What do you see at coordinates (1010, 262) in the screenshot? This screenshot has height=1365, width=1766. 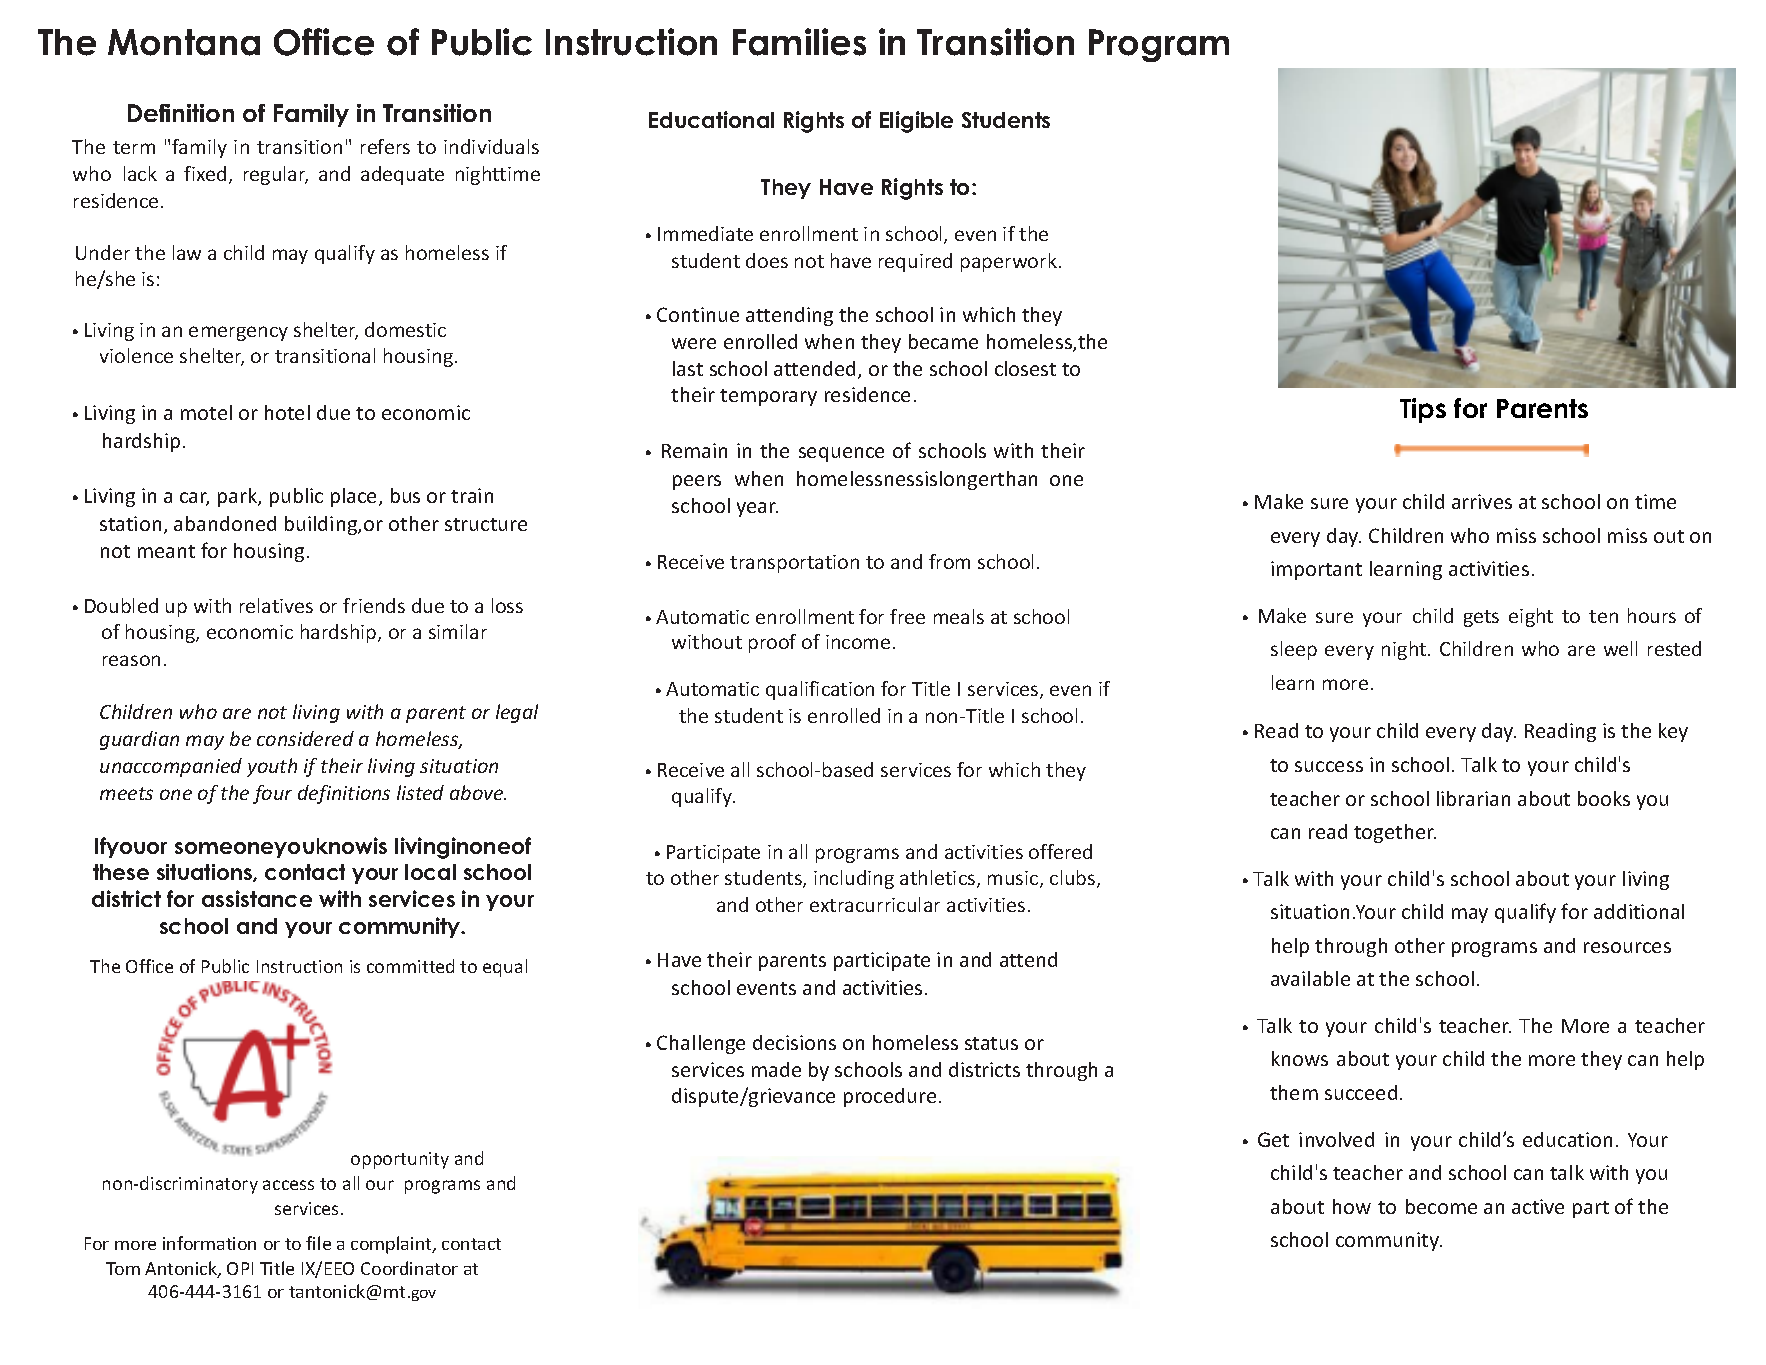 I see `paperwork` at bounding box center [1010, 262].
